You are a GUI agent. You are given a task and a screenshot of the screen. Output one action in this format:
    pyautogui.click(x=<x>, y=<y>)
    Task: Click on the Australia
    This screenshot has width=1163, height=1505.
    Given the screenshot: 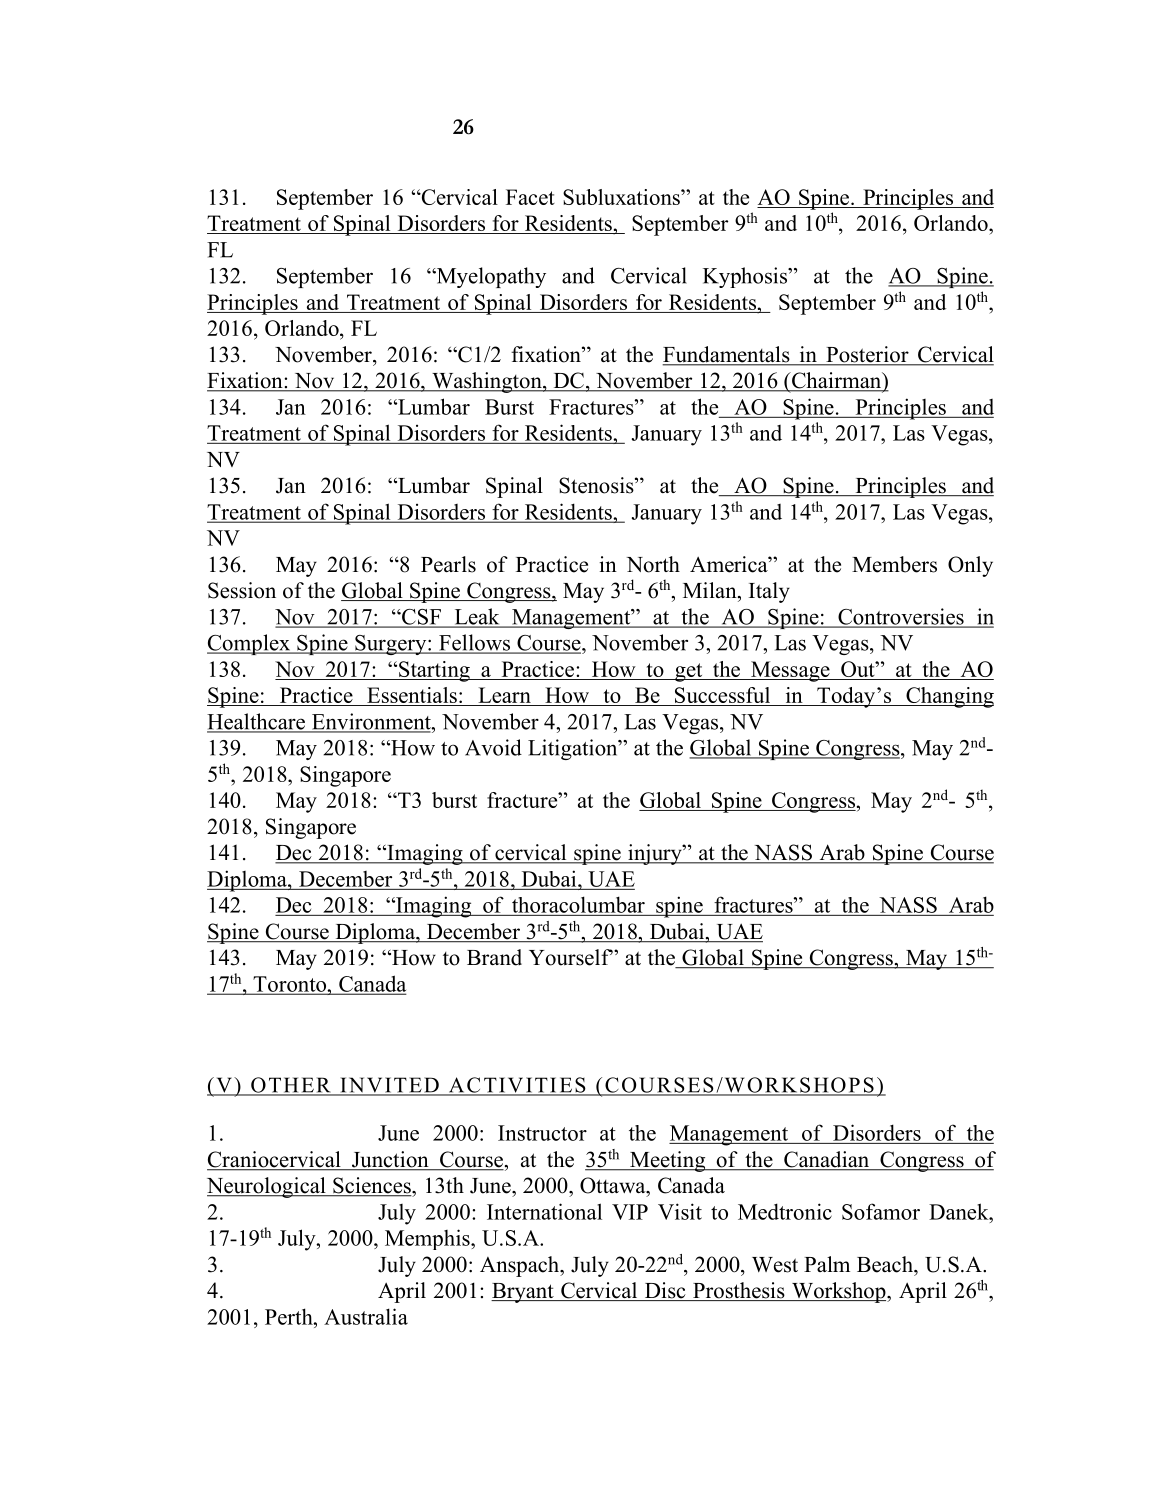 What is the action you would take?
    pyautogui.click(x=366, y=1316)
